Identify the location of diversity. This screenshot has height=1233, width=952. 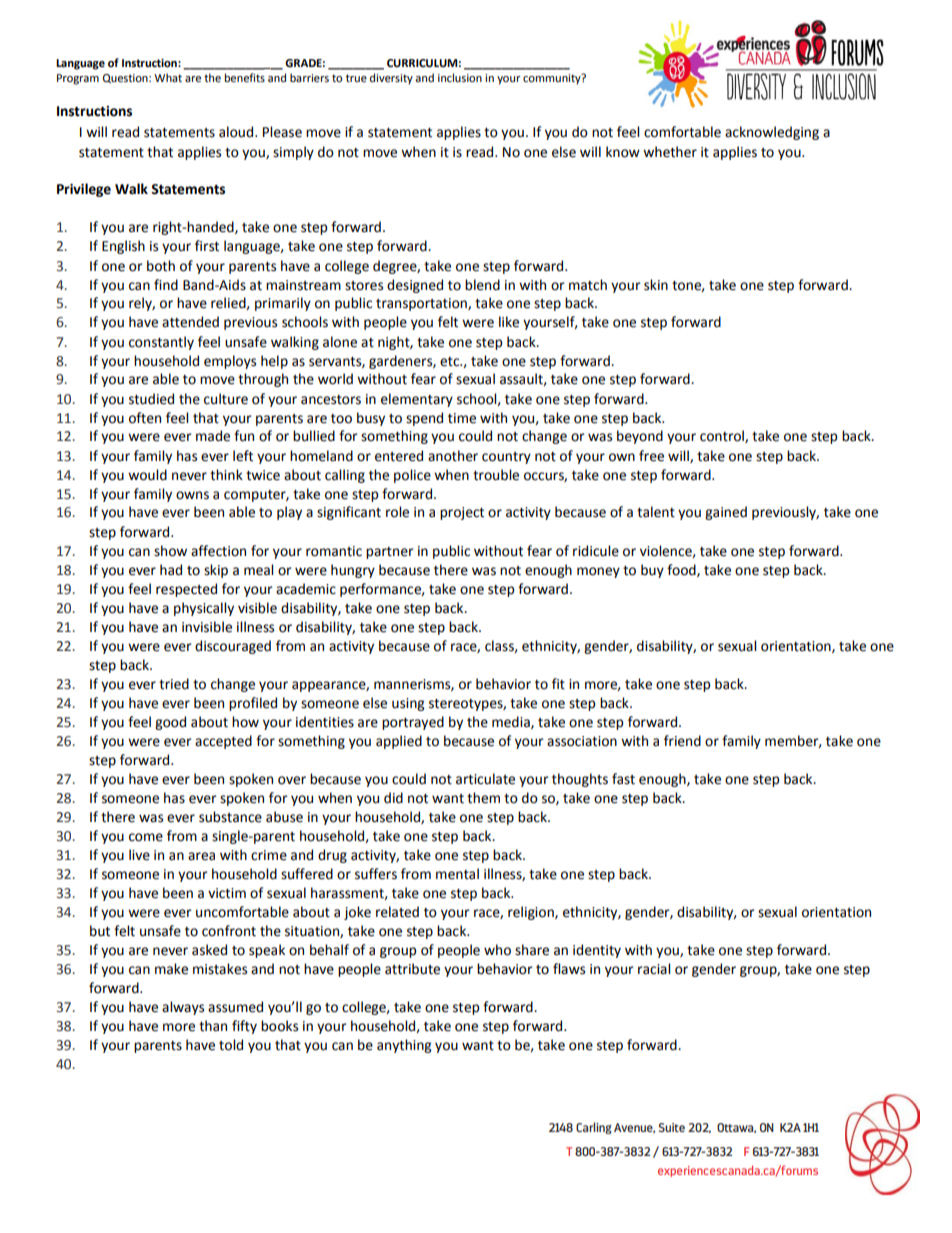
(391, 79).
